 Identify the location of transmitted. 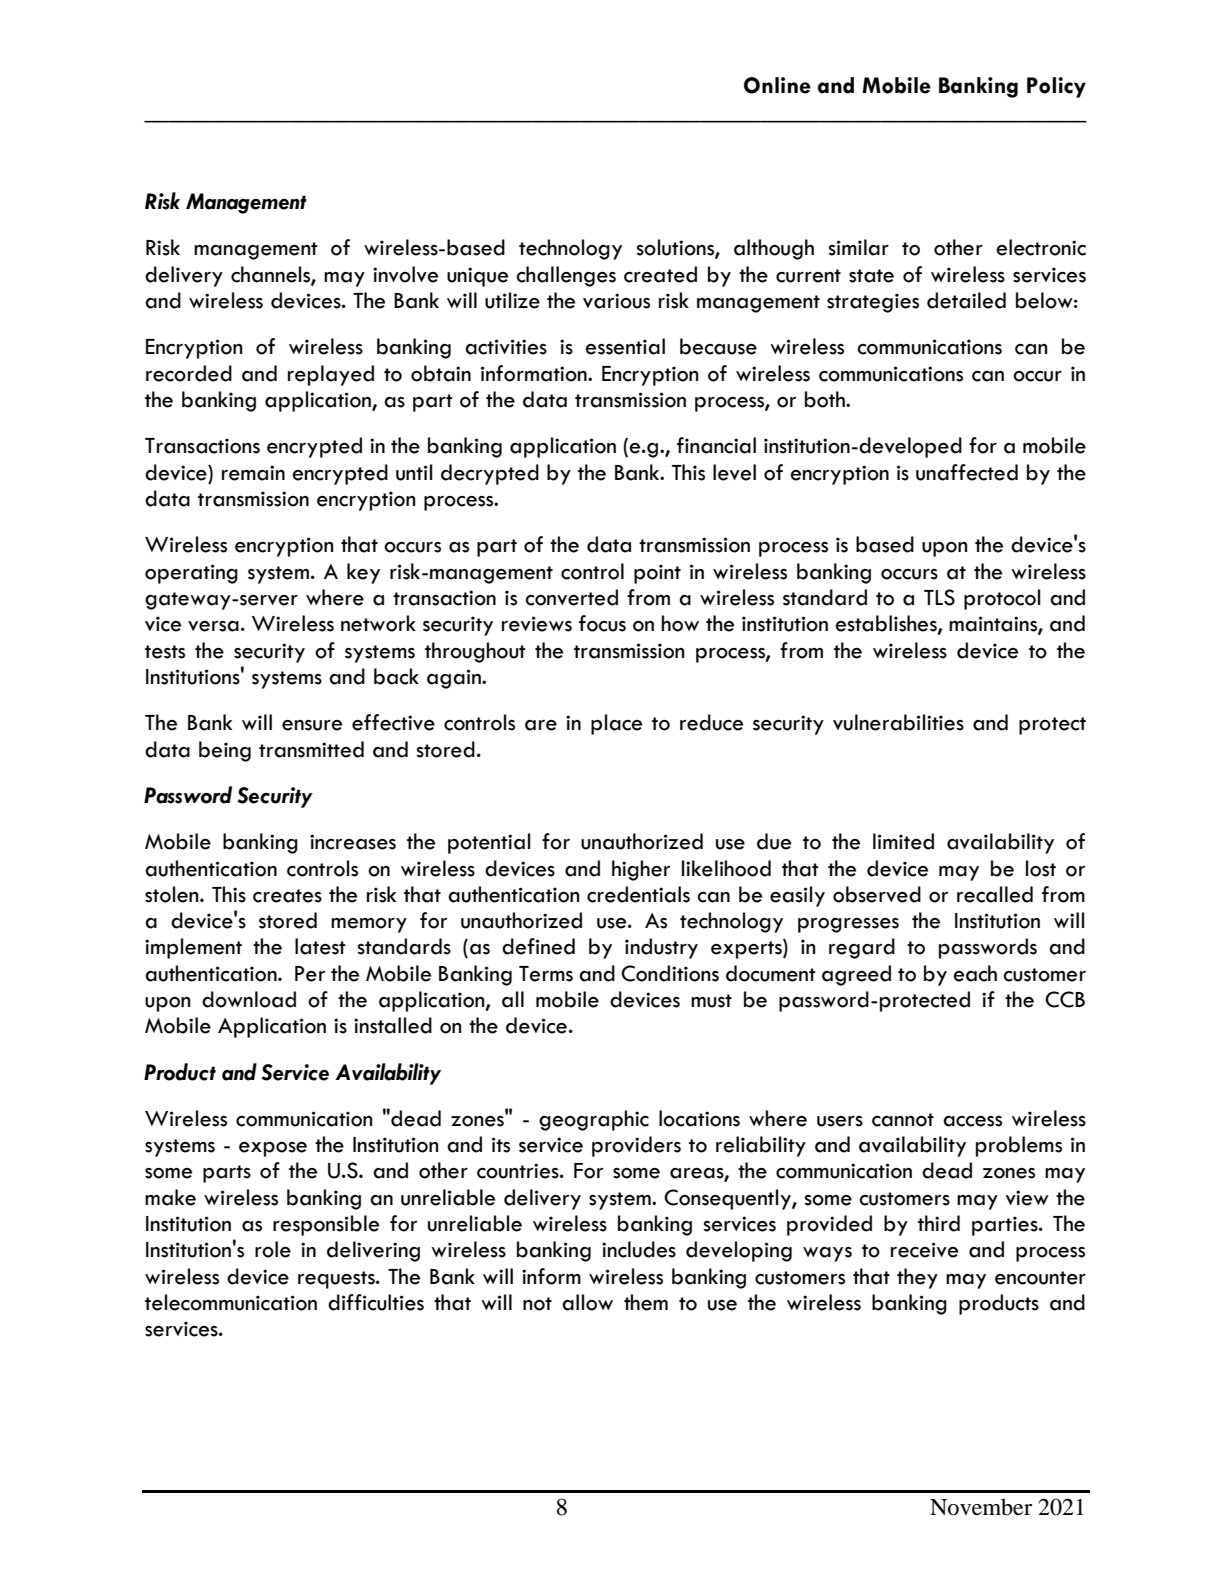
(311, 749).
